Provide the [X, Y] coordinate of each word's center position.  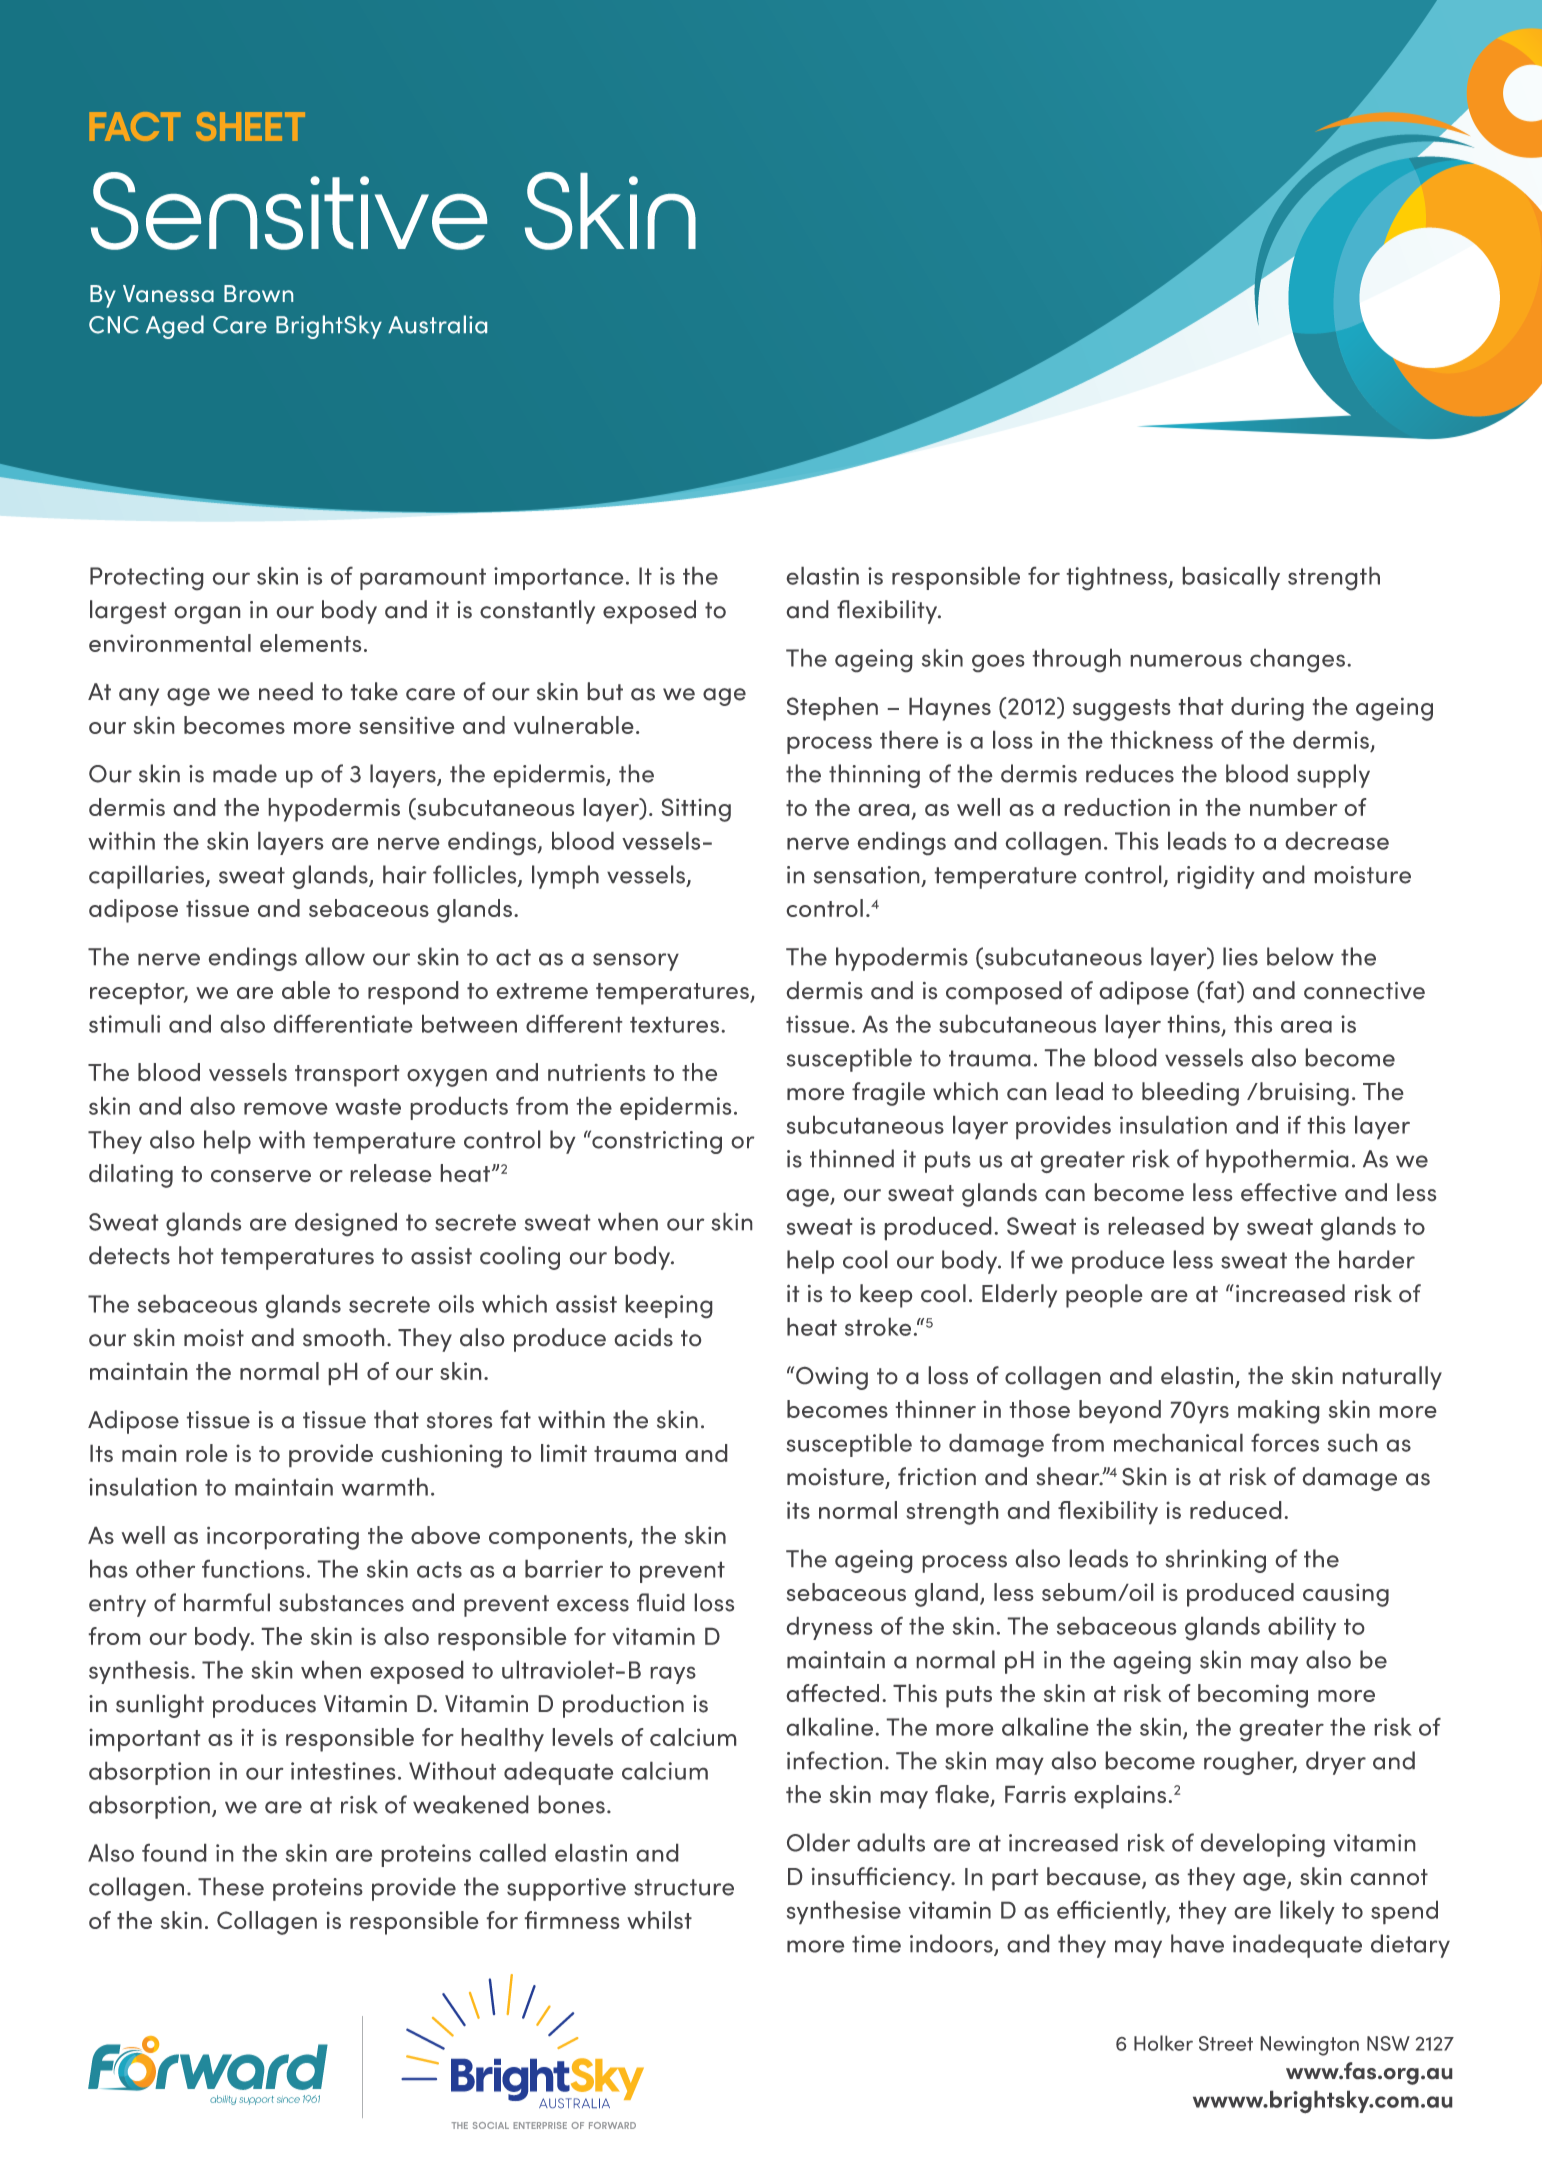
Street [1226, 2043]
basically [1231, 578]
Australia [437, 324]
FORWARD [612, 2125]
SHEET [250, 126]
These [231, 1886]
